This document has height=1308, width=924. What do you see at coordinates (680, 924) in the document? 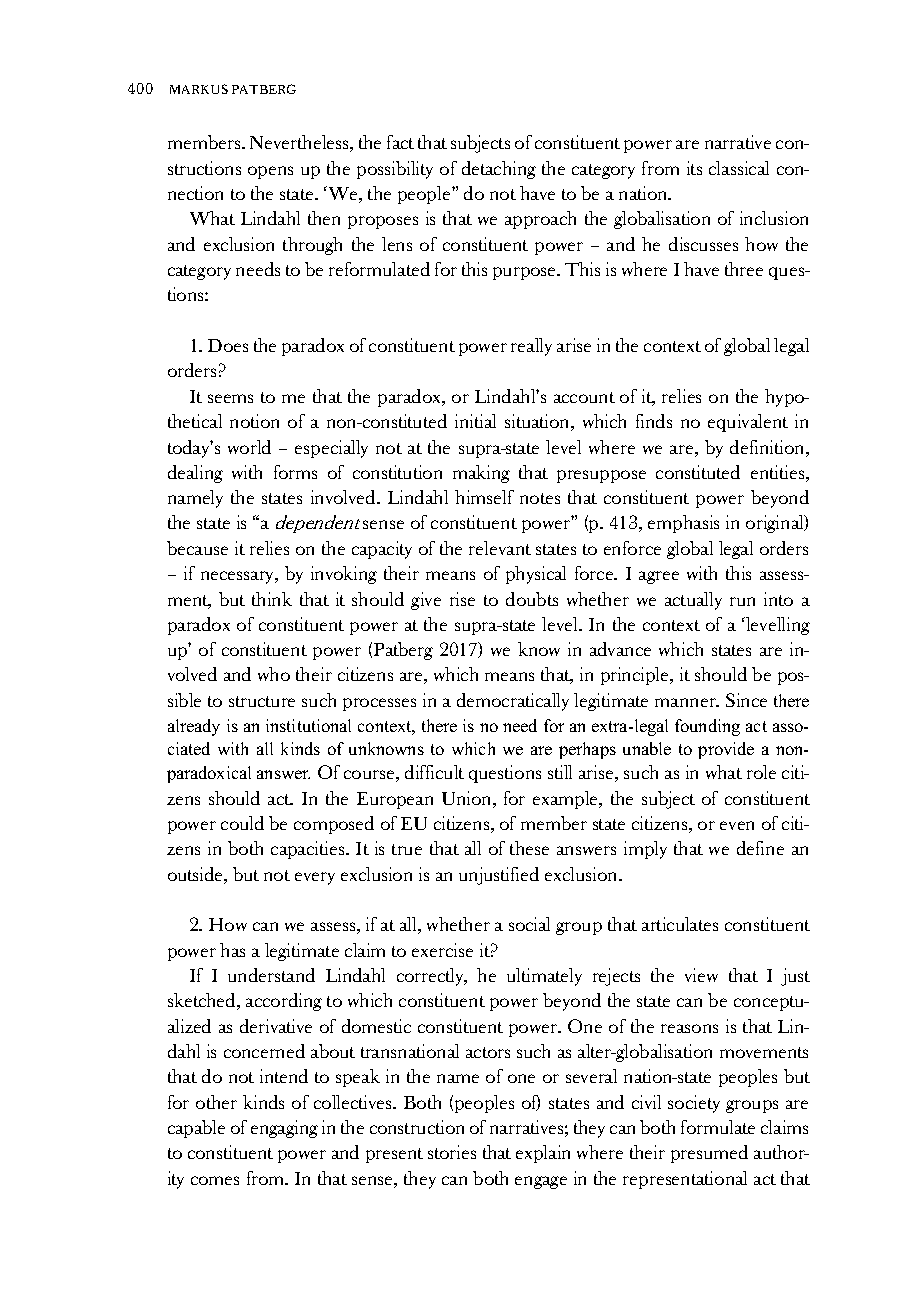
I see `articulates` at bounding box center [680, 924].
